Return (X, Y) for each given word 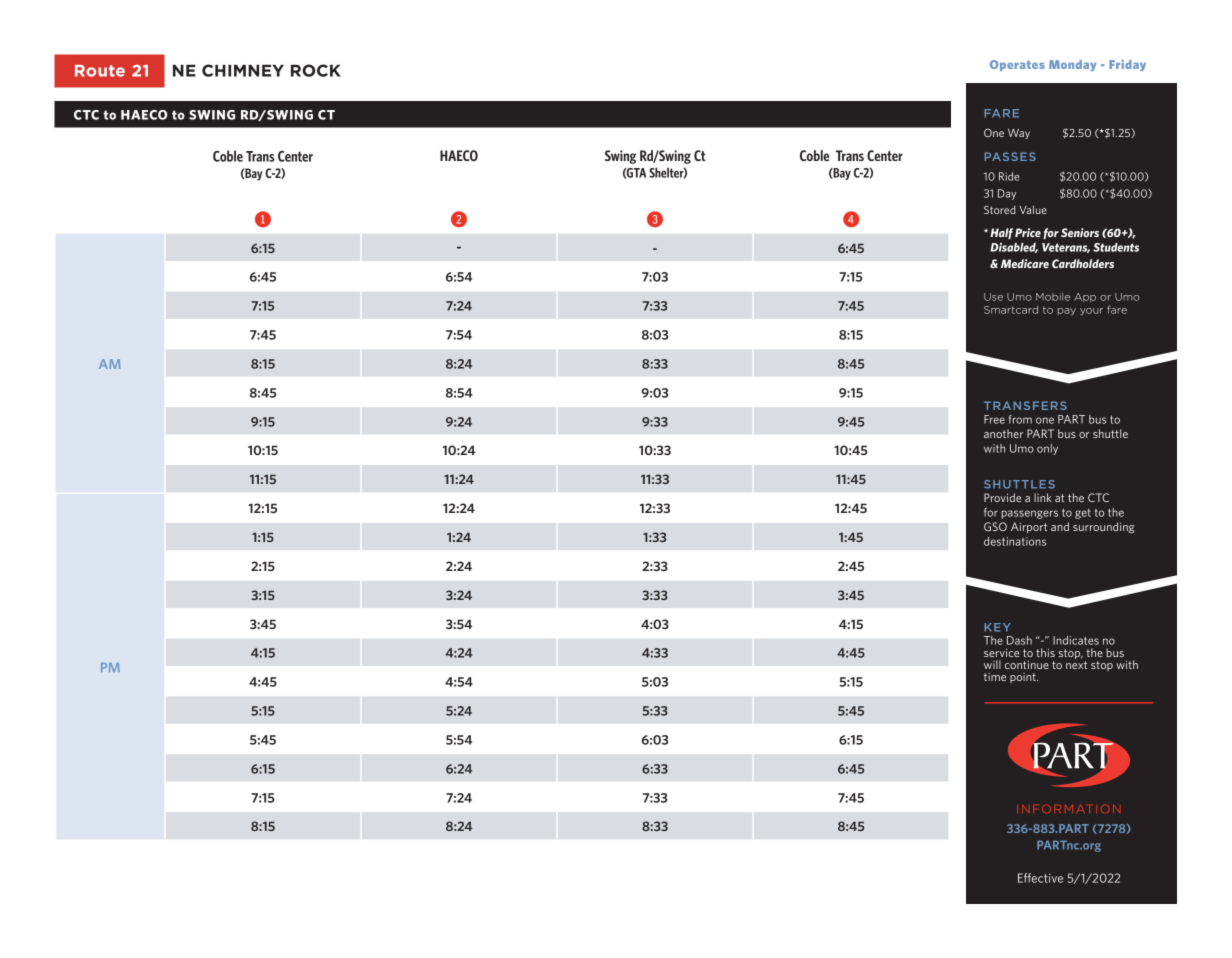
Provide (1002, 497)
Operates (1017, 65)
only (1047, 449)
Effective (1040, 878)
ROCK (316, 70)
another (1003, 433)
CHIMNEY (243, 70)
